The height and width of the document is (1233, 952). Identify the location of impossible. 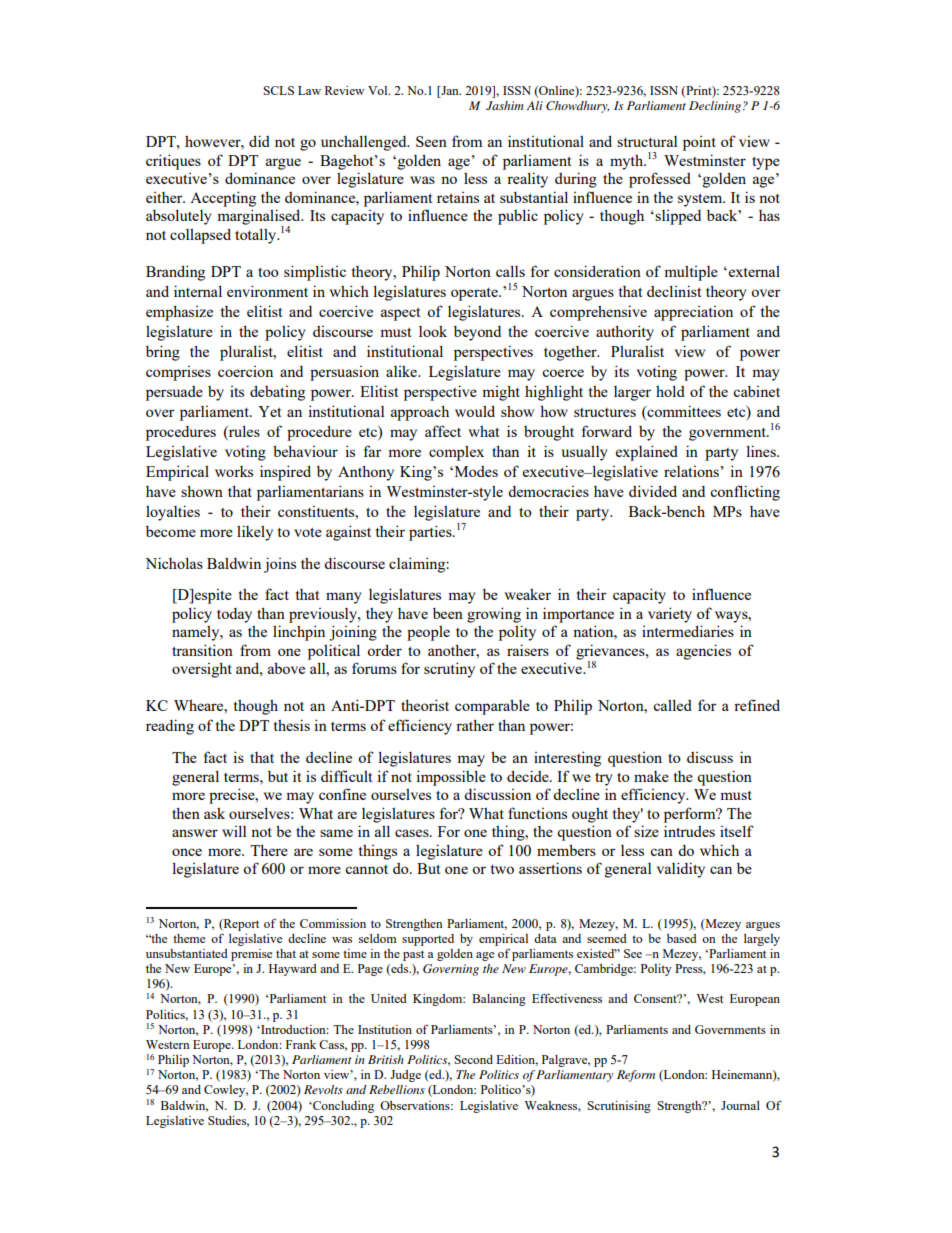
(451, 778).
